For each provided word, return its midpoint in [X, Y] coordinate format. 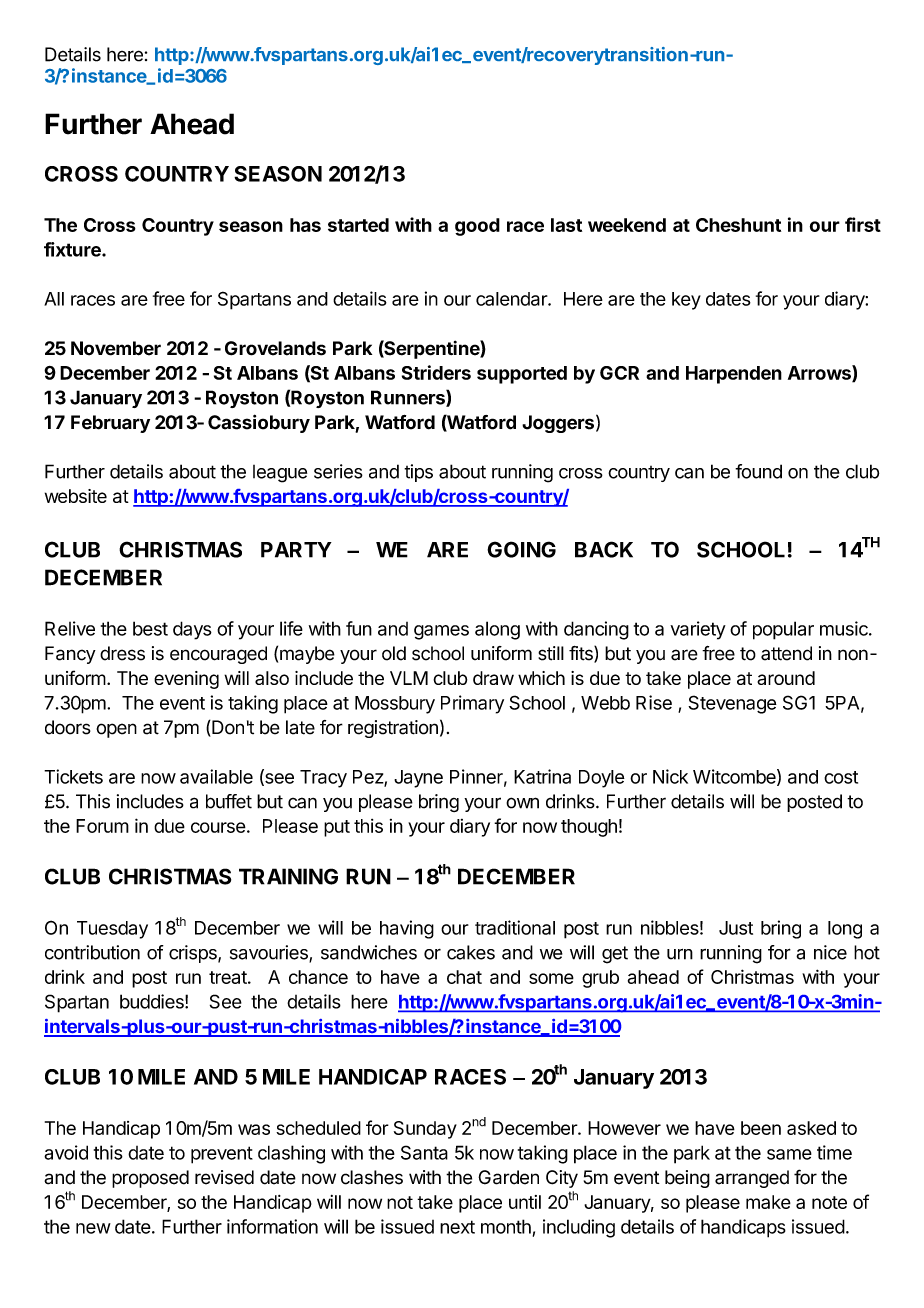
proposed [150, 1179]
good [477, 227]
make [768, 1202]
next [457, 1227]
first [863, 224]
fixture [73, 249]
